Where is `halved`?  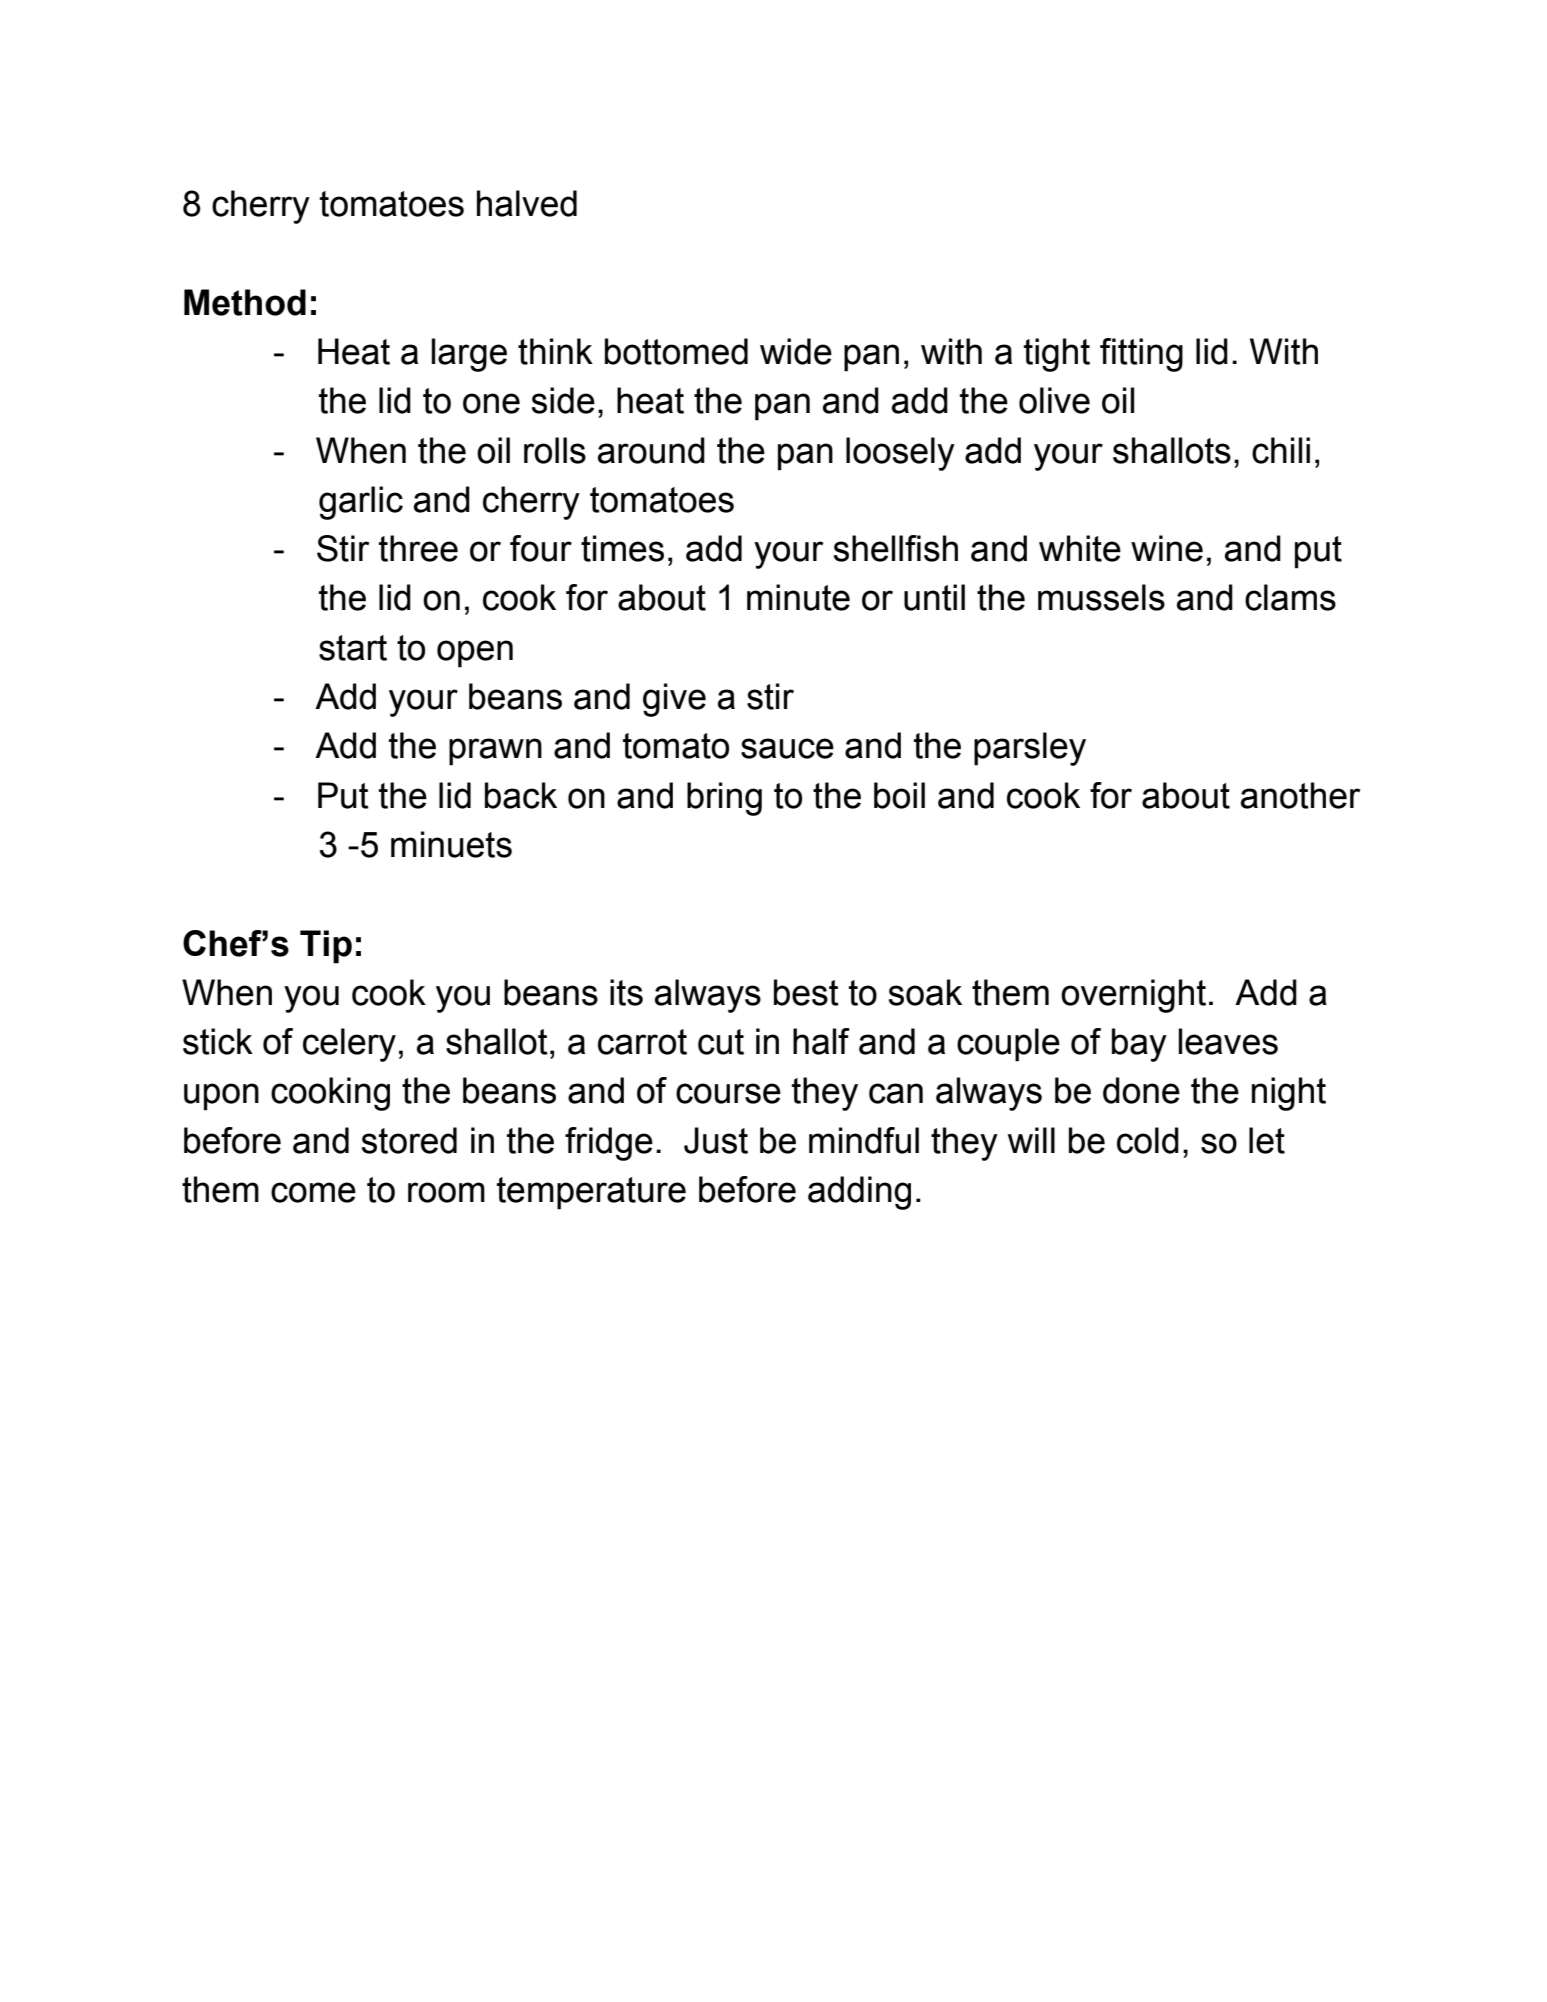
halved is located at coordinates (527, 203).
